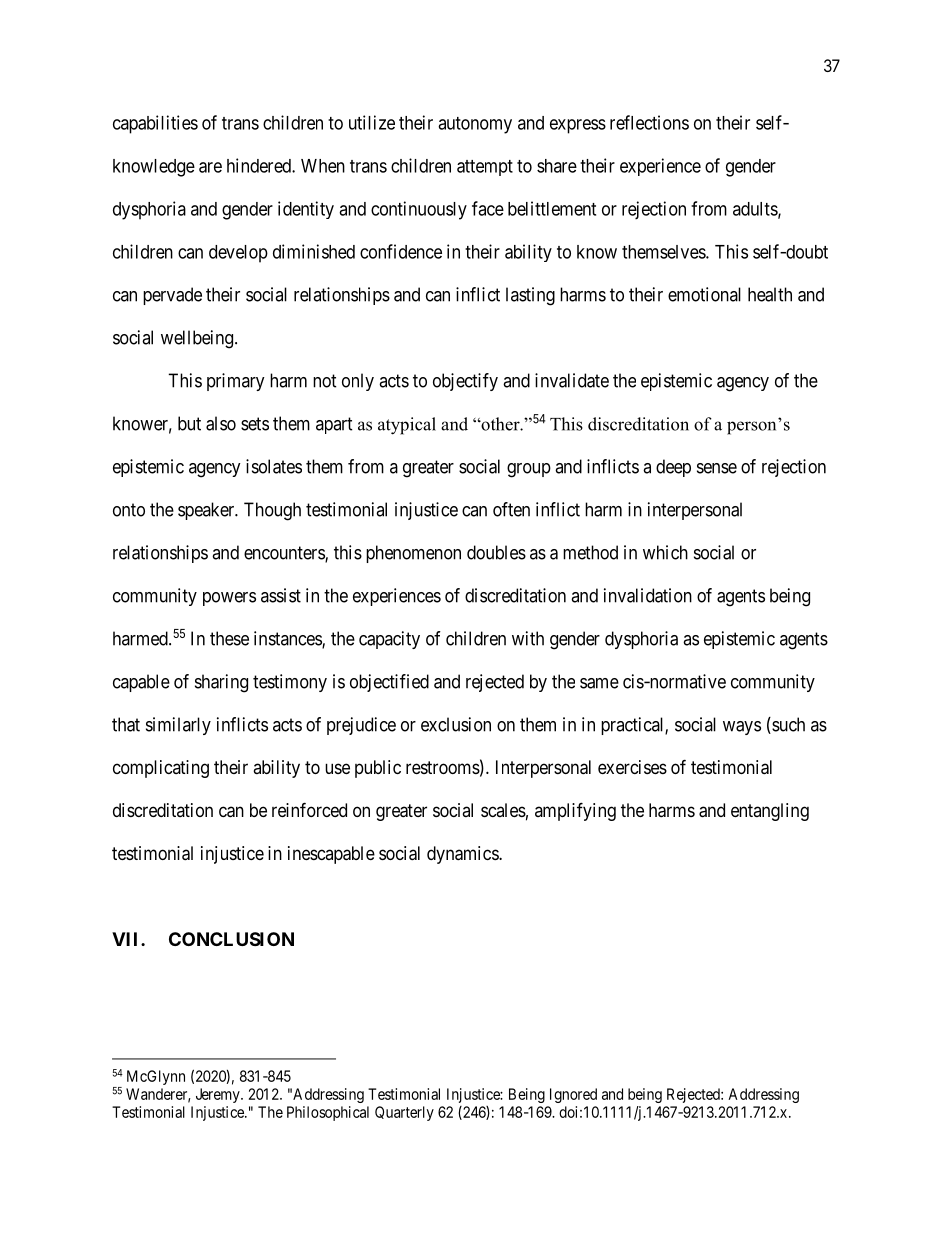 This screenshot has height=1233, width=952. I want to click on invalidation, so click(648, 595).
